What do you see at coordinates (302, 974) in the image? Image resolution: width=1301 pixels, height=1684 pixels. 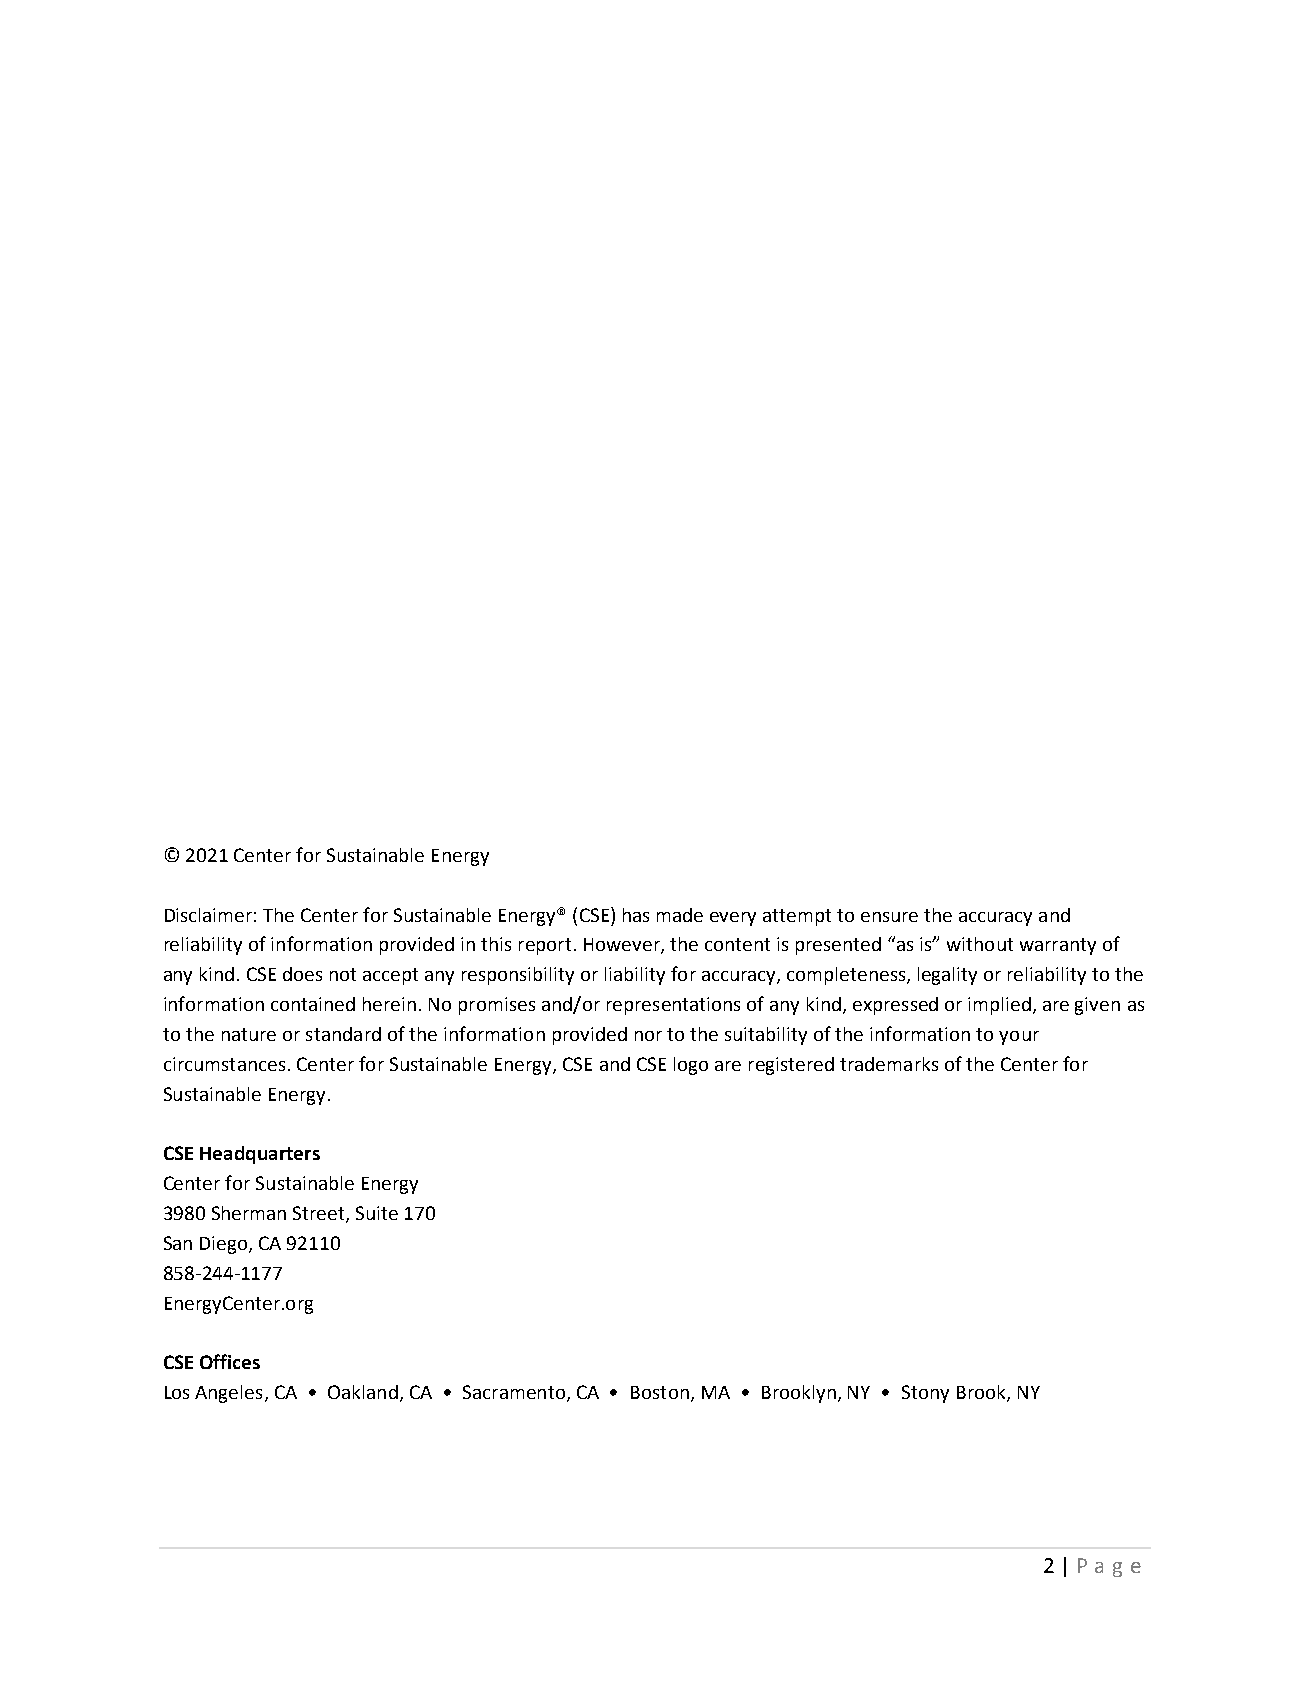 I see `does` at bounding box center [302, 974].
